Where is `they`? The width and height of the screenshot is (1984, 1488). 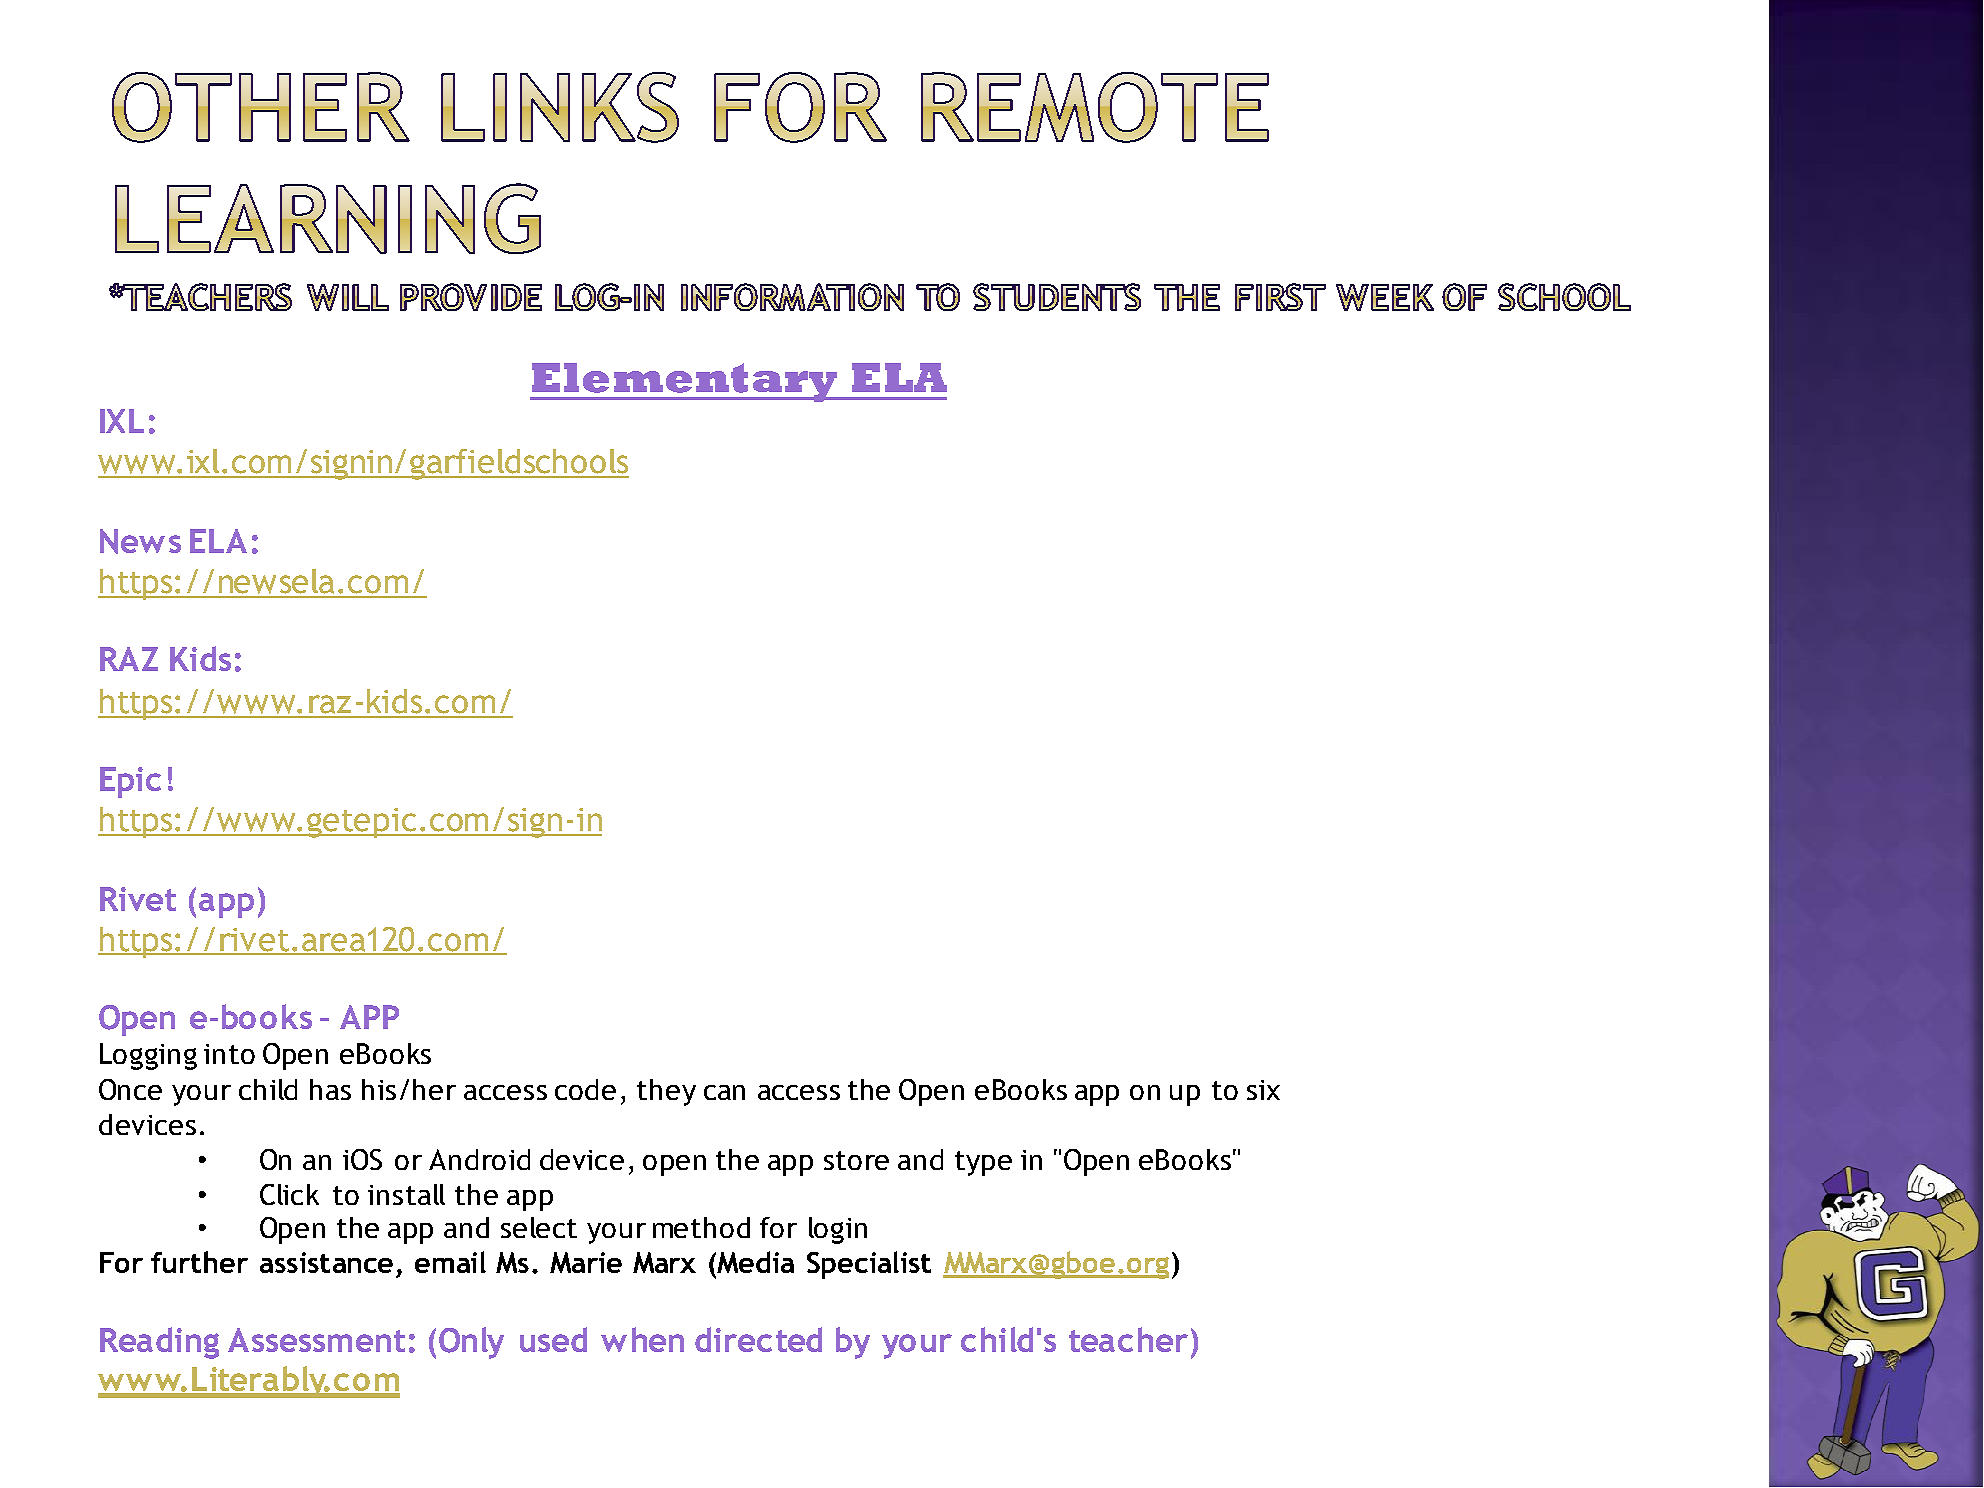 they is located at coordinates (666, 1092).
